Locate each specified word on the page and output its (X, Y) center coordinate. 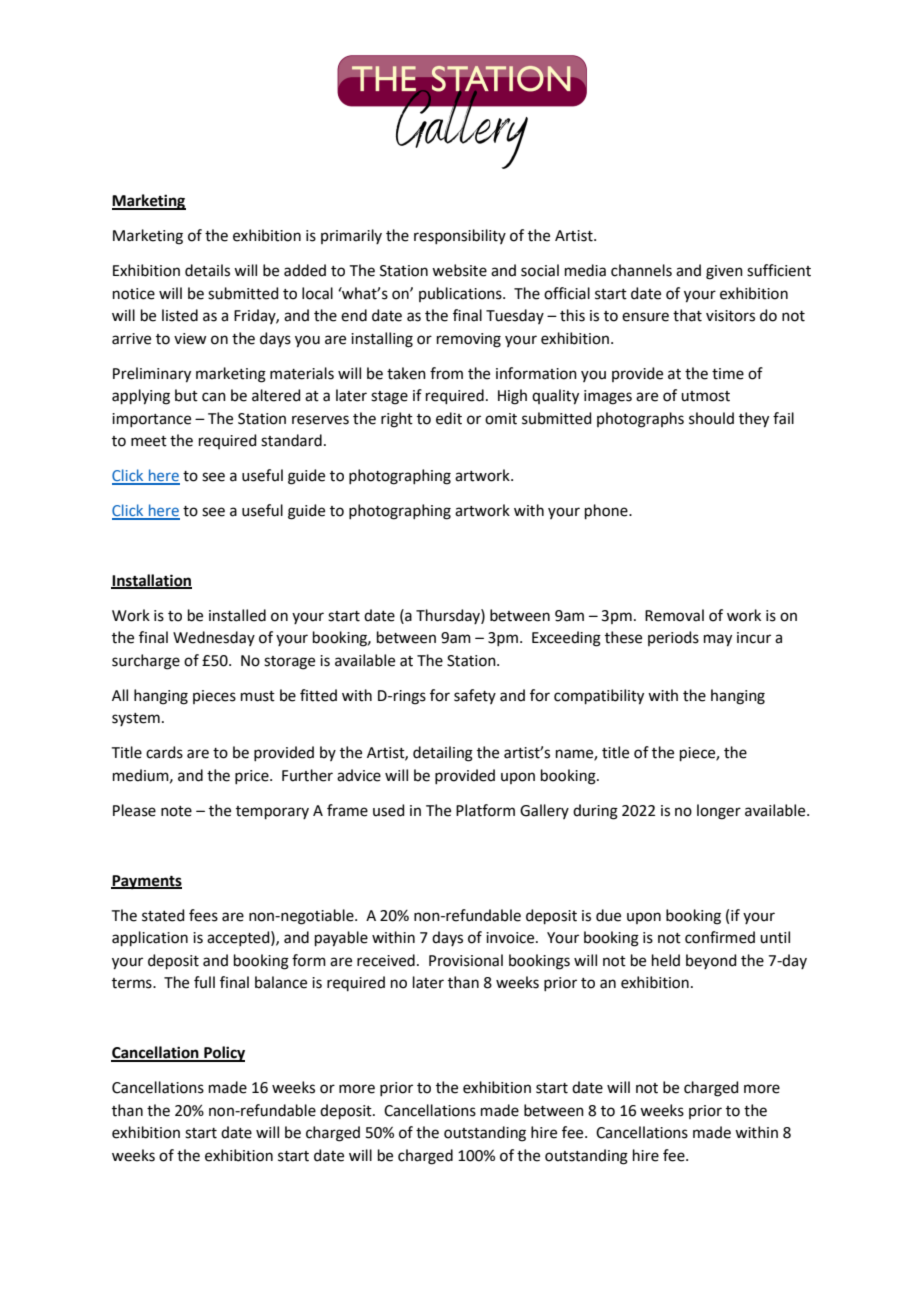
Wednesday (214, 638)
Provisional (466, 960)
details (207, 270)
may (718, 640)
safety (475, 696)
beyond (711, 961)
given (724, 272)
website (459, 270)
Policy (223, 1054)
